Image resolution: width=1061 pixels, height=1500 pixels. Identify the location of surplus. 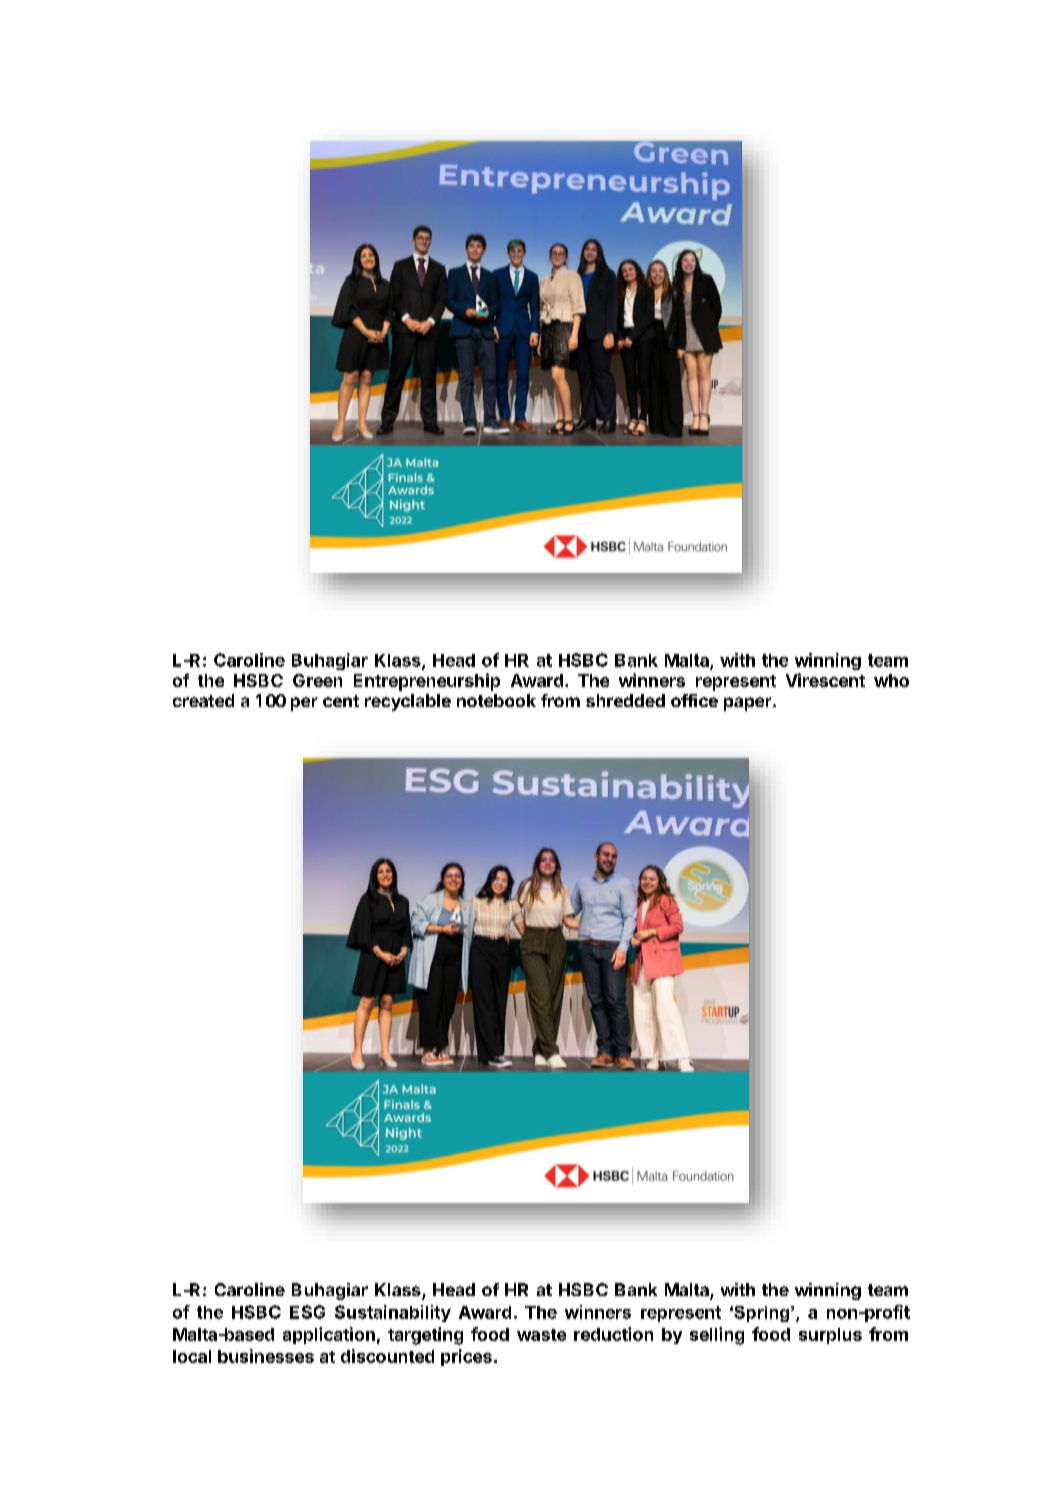
(830, 1336).
